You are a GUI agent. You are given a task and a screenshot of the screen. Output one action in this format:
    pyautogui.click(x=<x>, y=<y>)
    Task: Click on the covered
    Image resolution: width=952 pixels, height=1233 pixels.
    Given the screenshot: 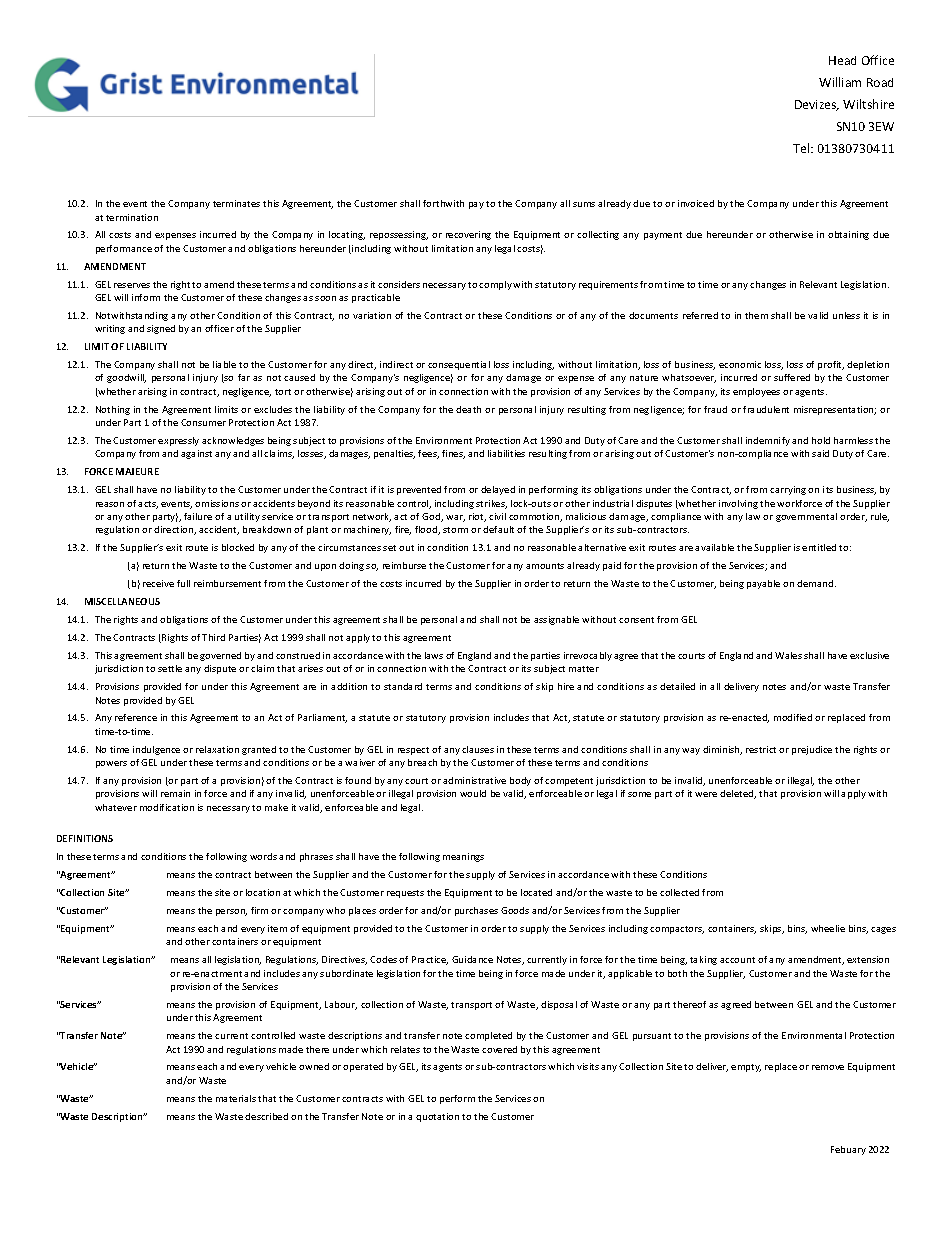 What is the action you would take?
    pyautogui.click(x=499, y=1049)
